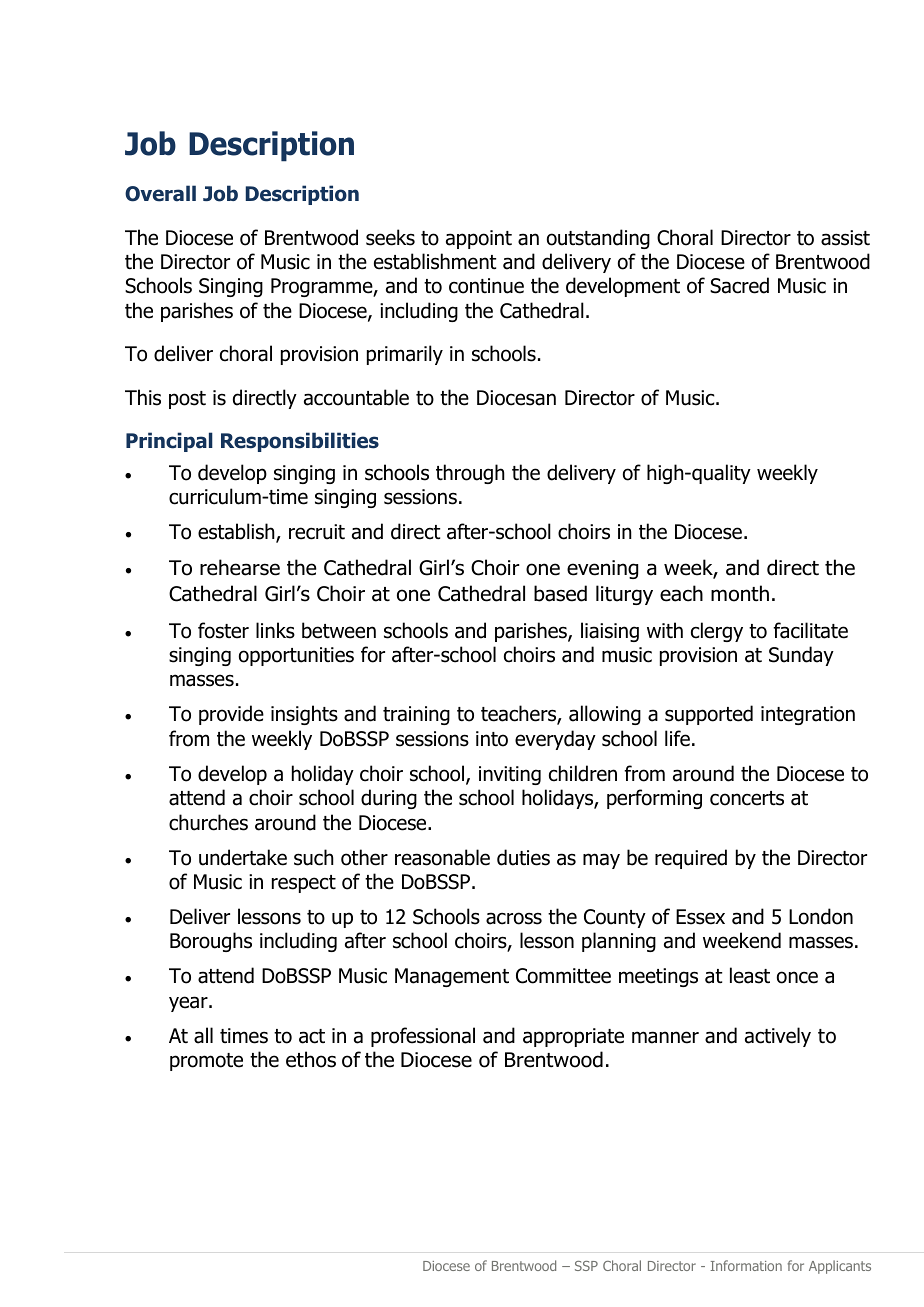 Image resolution: width=924 pixels, height=1307 pixels. Describe the element at coordinates (808, 715) in the screenshot. I see `integration` at that location.
